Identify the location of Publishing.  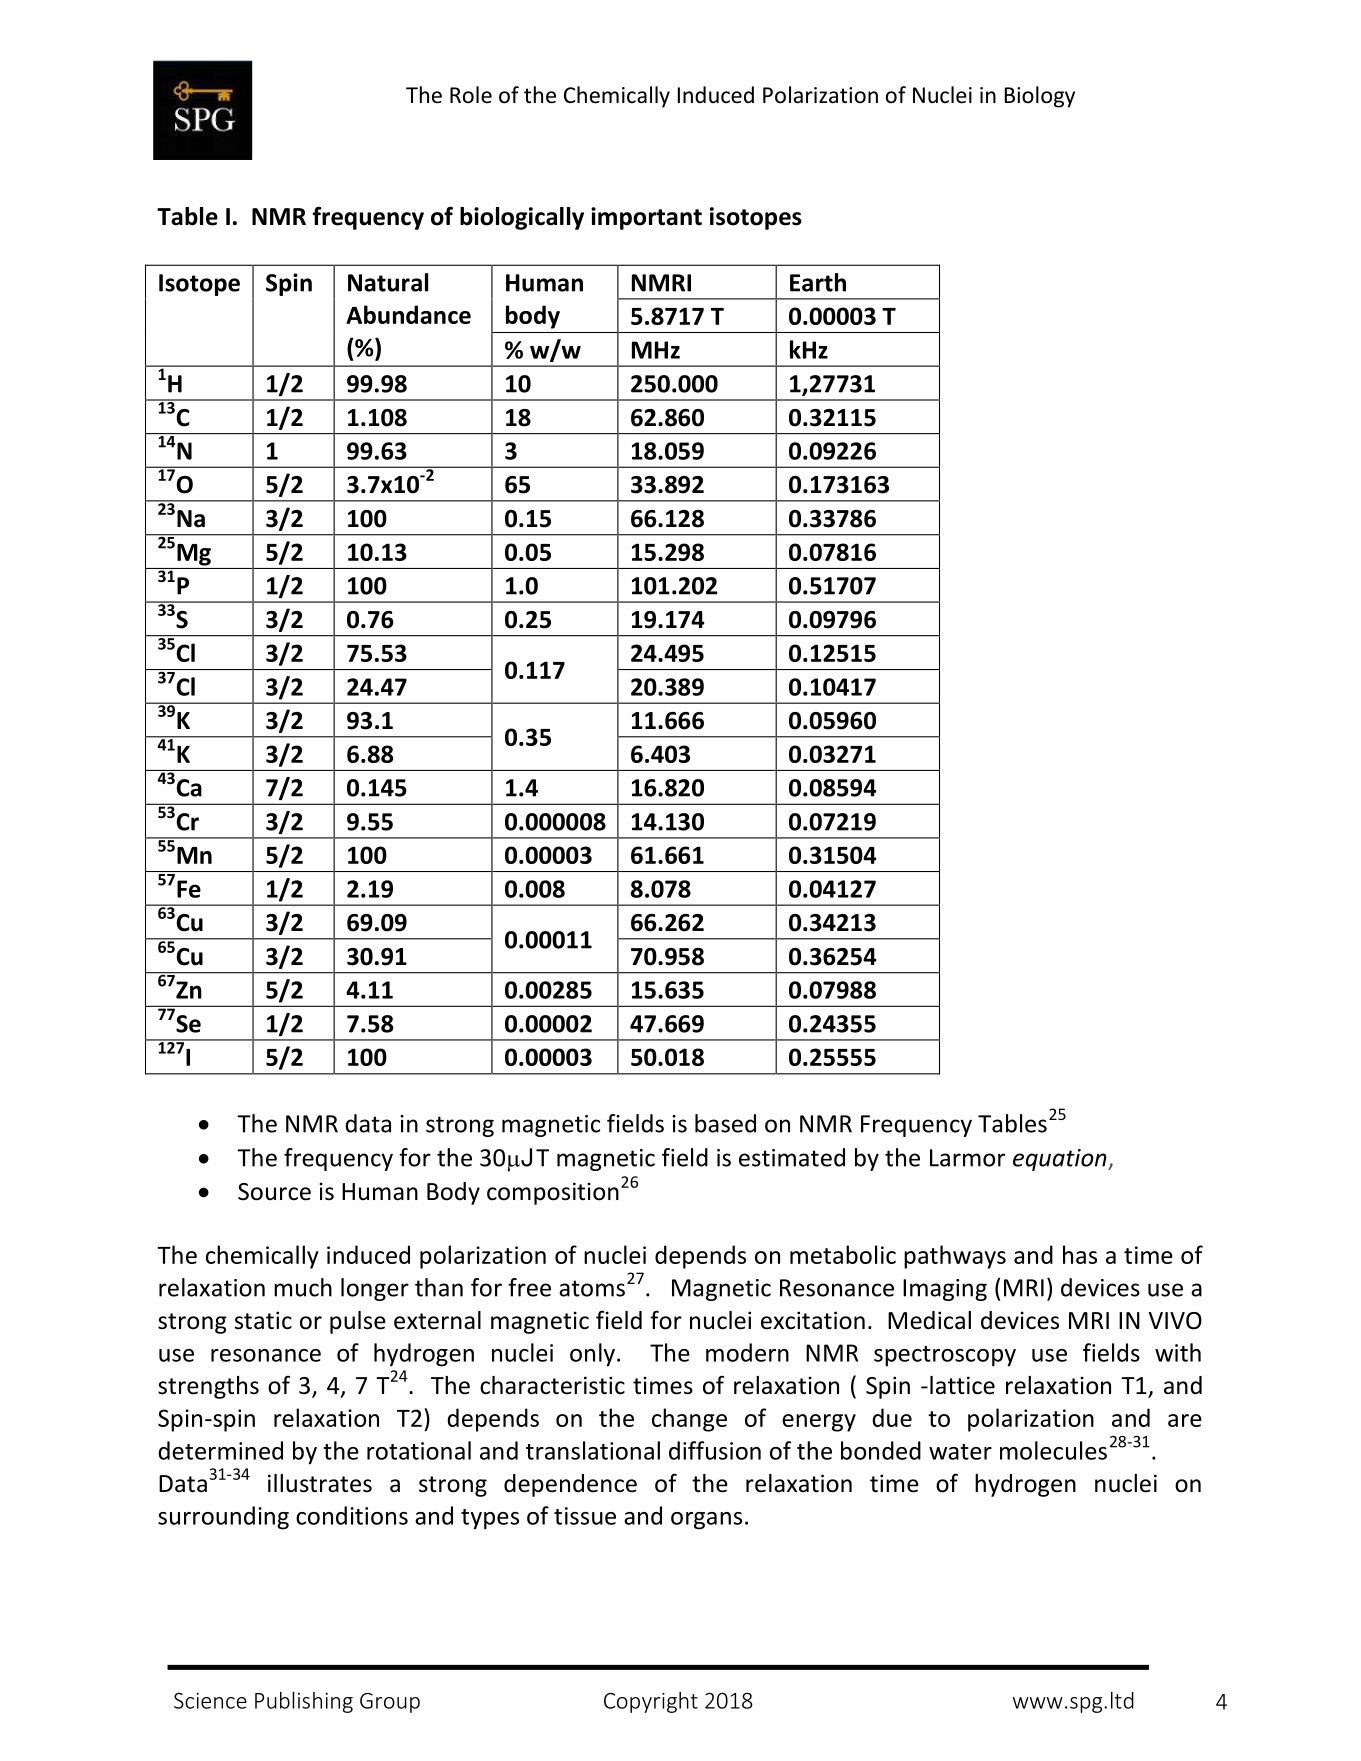
(304, 1702).
